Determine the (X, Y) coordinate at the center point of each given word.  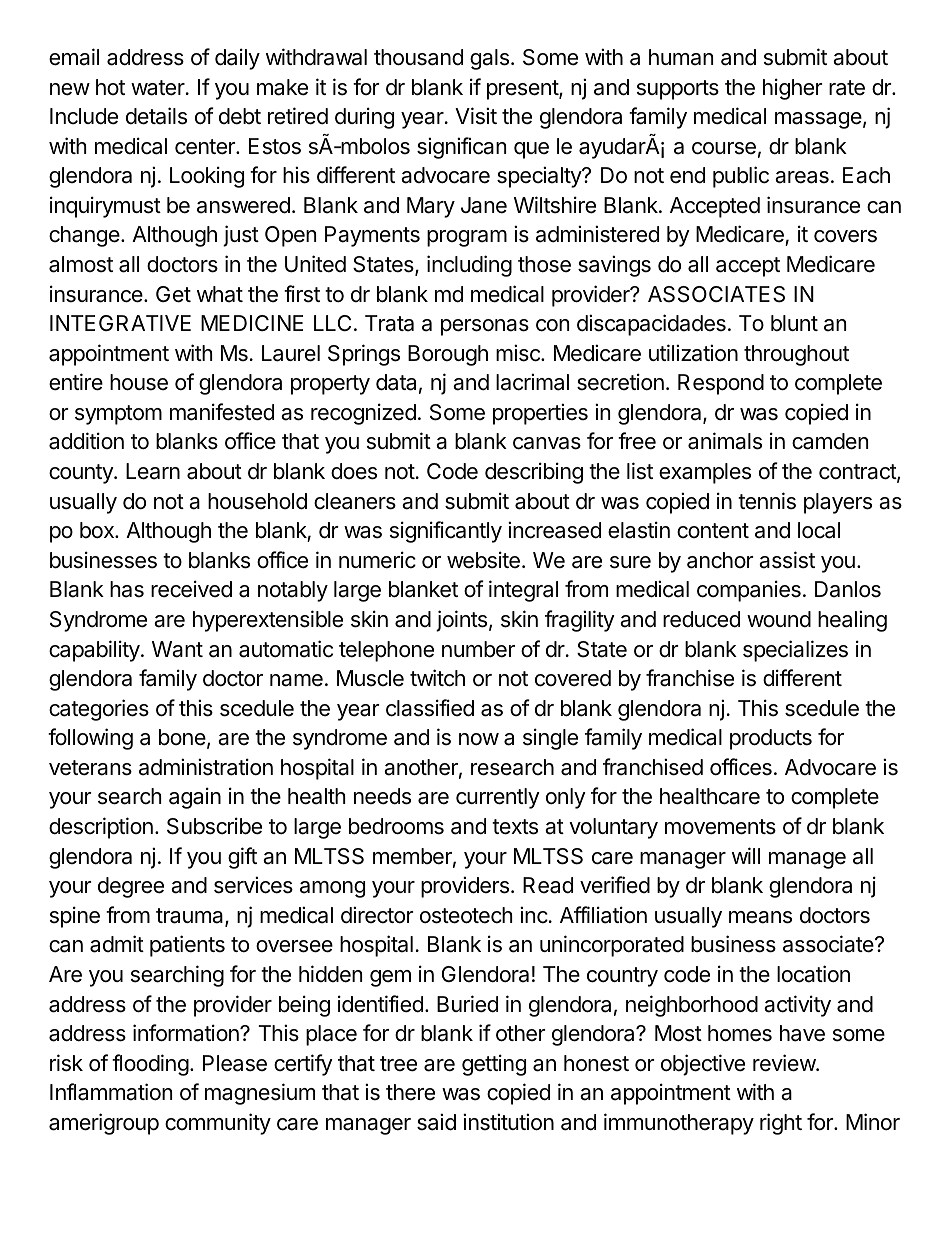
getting (494, 1065)
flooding (150, 1065)
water (159, 88)
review (785, 1063)
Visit (476, 116)
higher (793, 89)
